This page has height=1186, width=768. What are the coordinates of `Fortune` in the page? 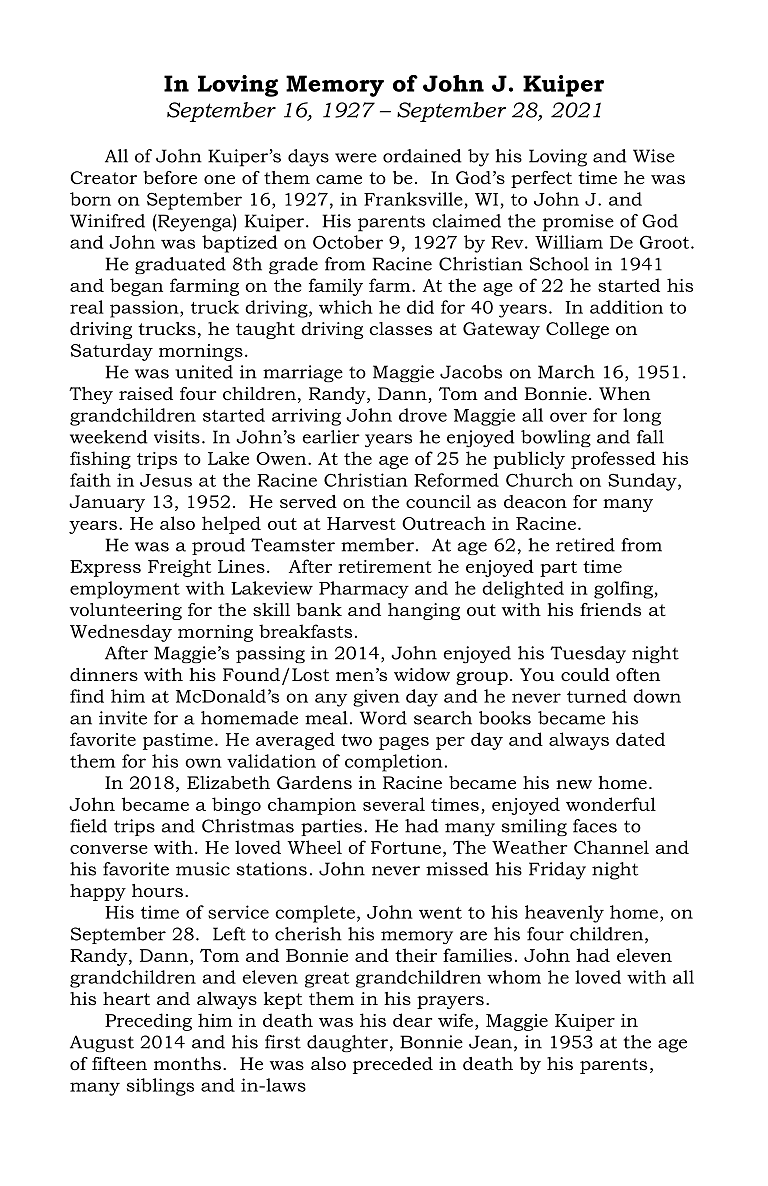 It's located at (406, 847).
